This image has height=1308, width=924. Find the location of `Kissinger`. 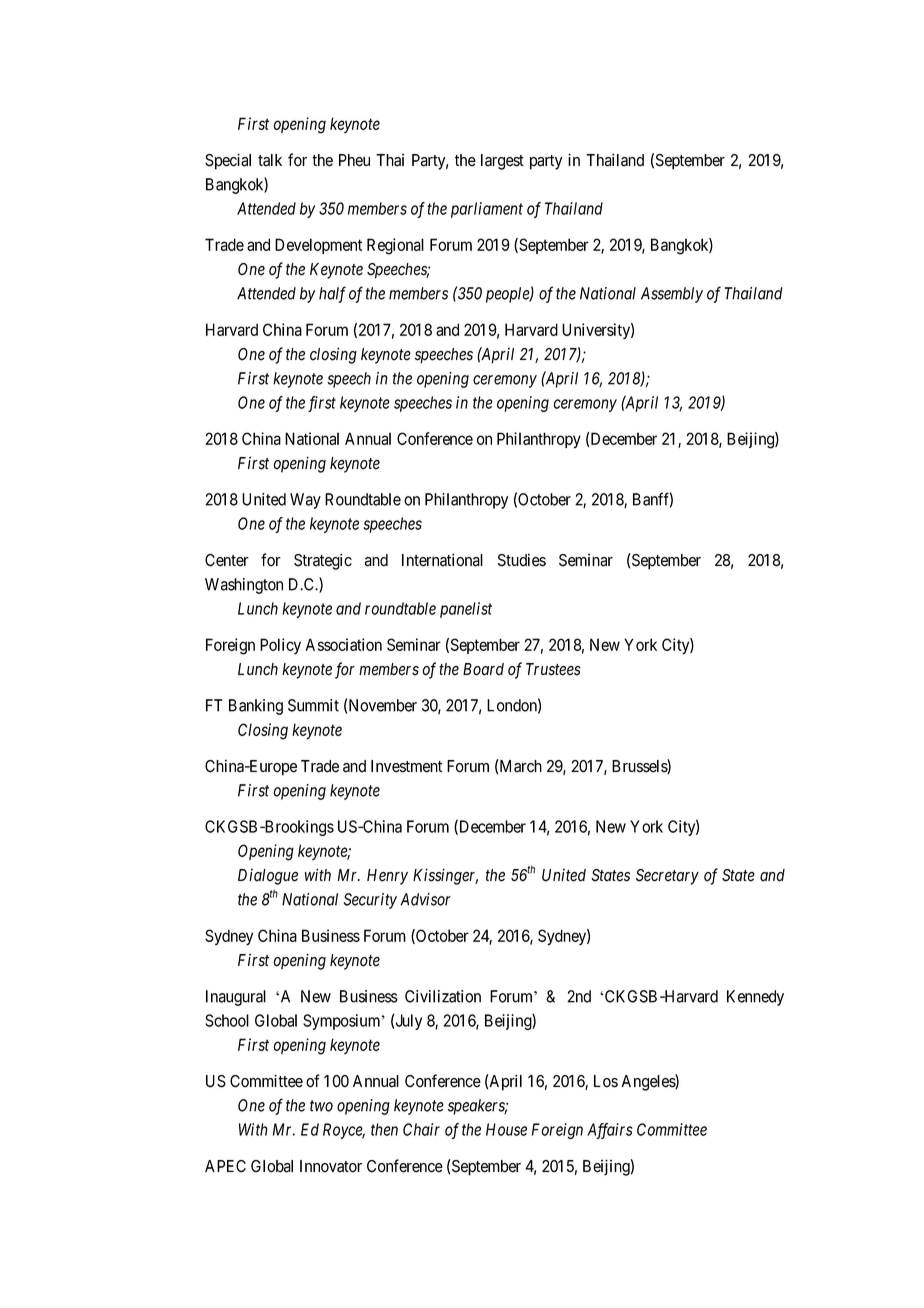

Kissinger is located at coordinates (445, 876).
